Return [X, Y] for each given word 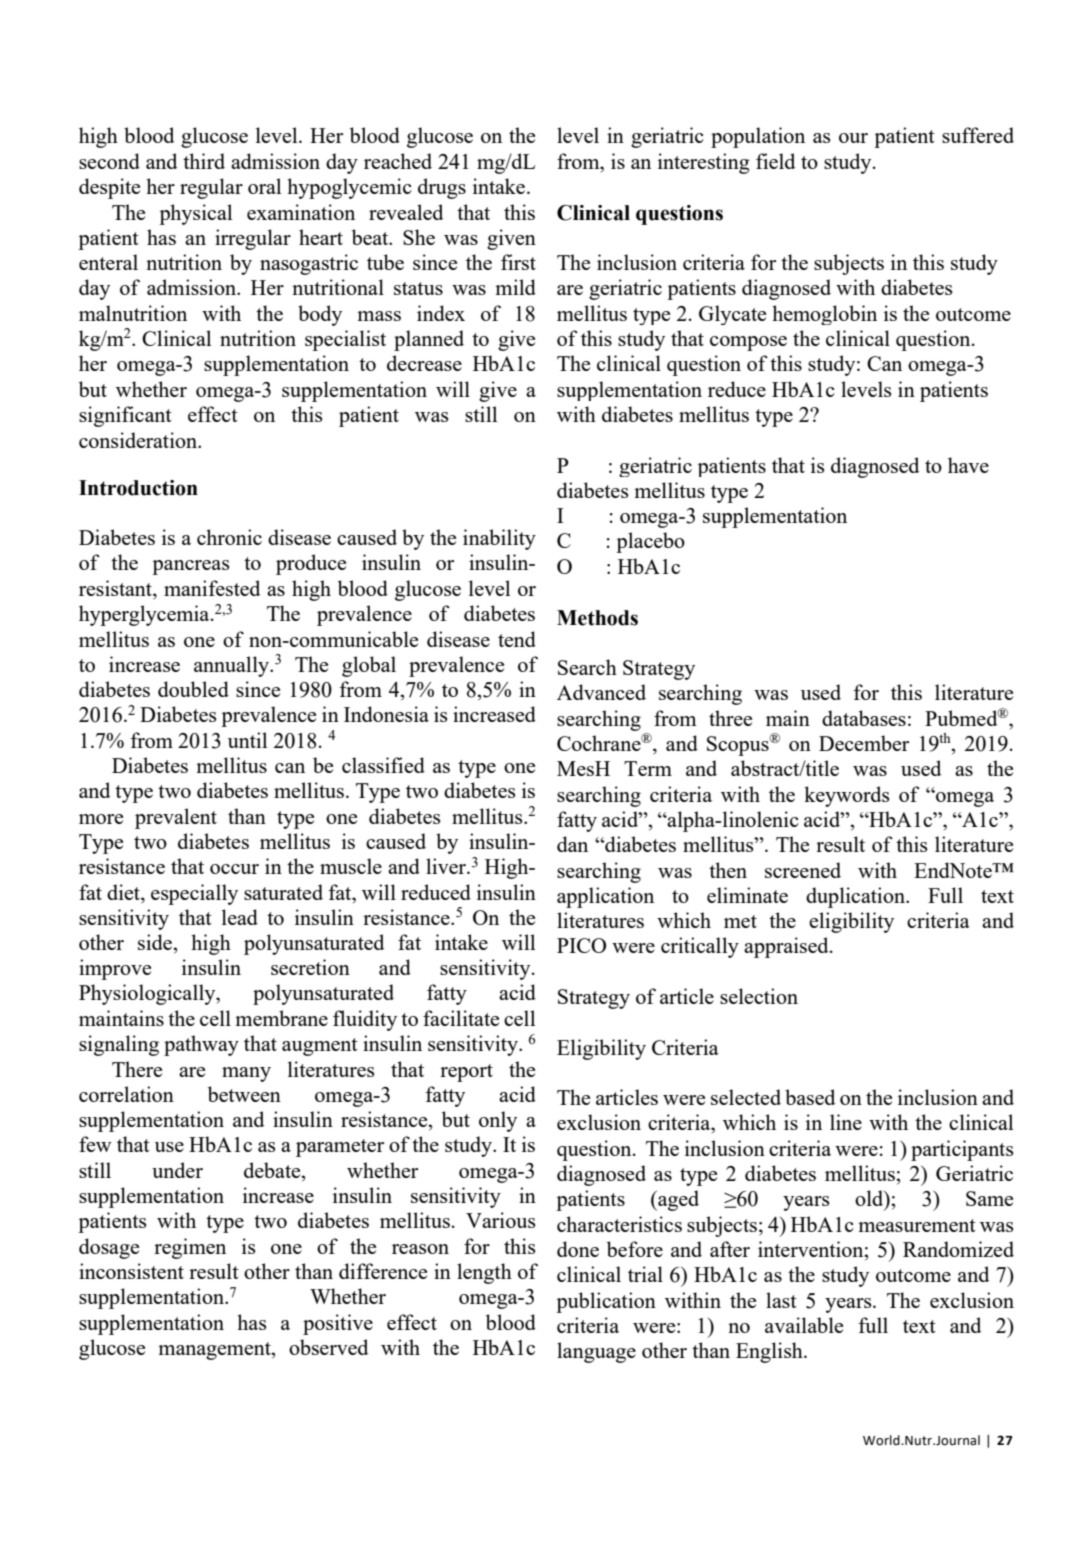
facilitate [461, 1018]
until [247, 740]
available [804, 1325]
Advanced [601, 692]
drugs [442, 188]
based [810, 1097]
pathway [201, 1045]
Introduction [138, 488]
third [204, 161]
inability [499, 539]
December [864, 743]
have [968, 465]
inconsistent [131, 1271]
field [775, 161]
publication [606, 1302]
